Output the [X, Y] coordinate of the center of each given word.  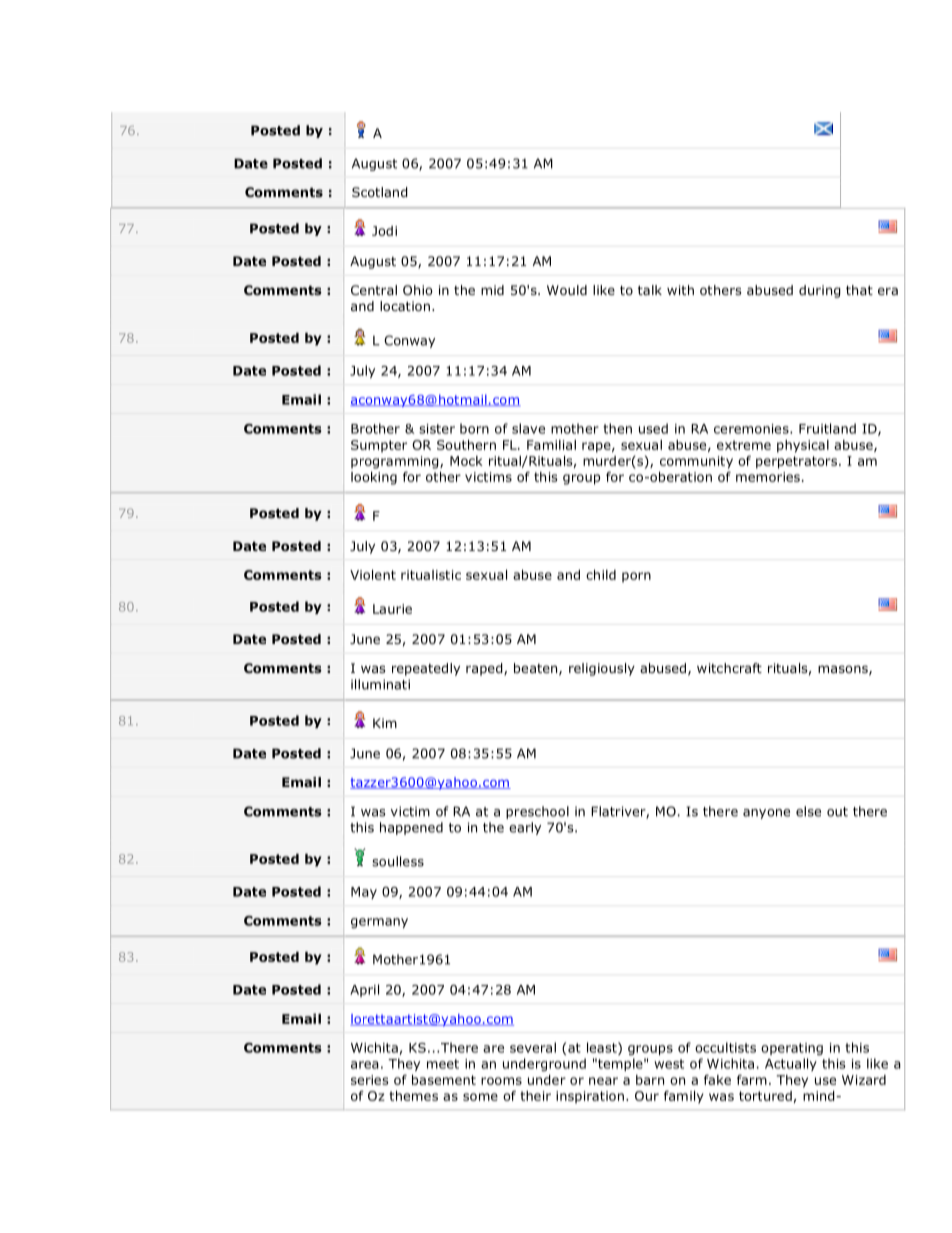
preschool [537, 812]
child [601, 575]
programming [396, 462]
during [820, 291]
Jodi [384, 231]
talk [650, 290]
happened [411, 828]
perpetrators [798, 462]
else [808, 811]
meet [443, 1064]
